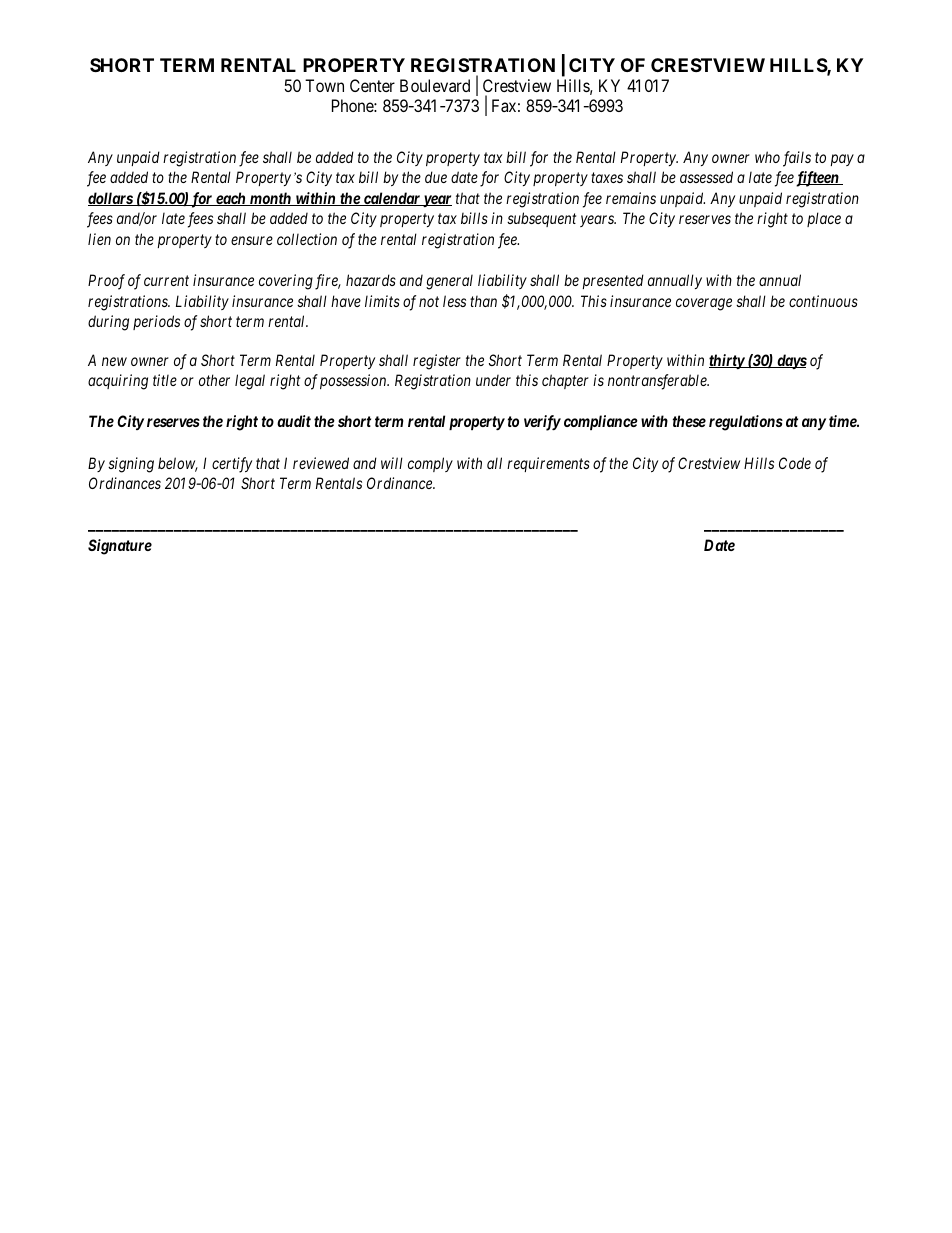  What do you see at coordinates (483, 301) in the screenshot?
I see `than` at bounding box center [483, 301].
